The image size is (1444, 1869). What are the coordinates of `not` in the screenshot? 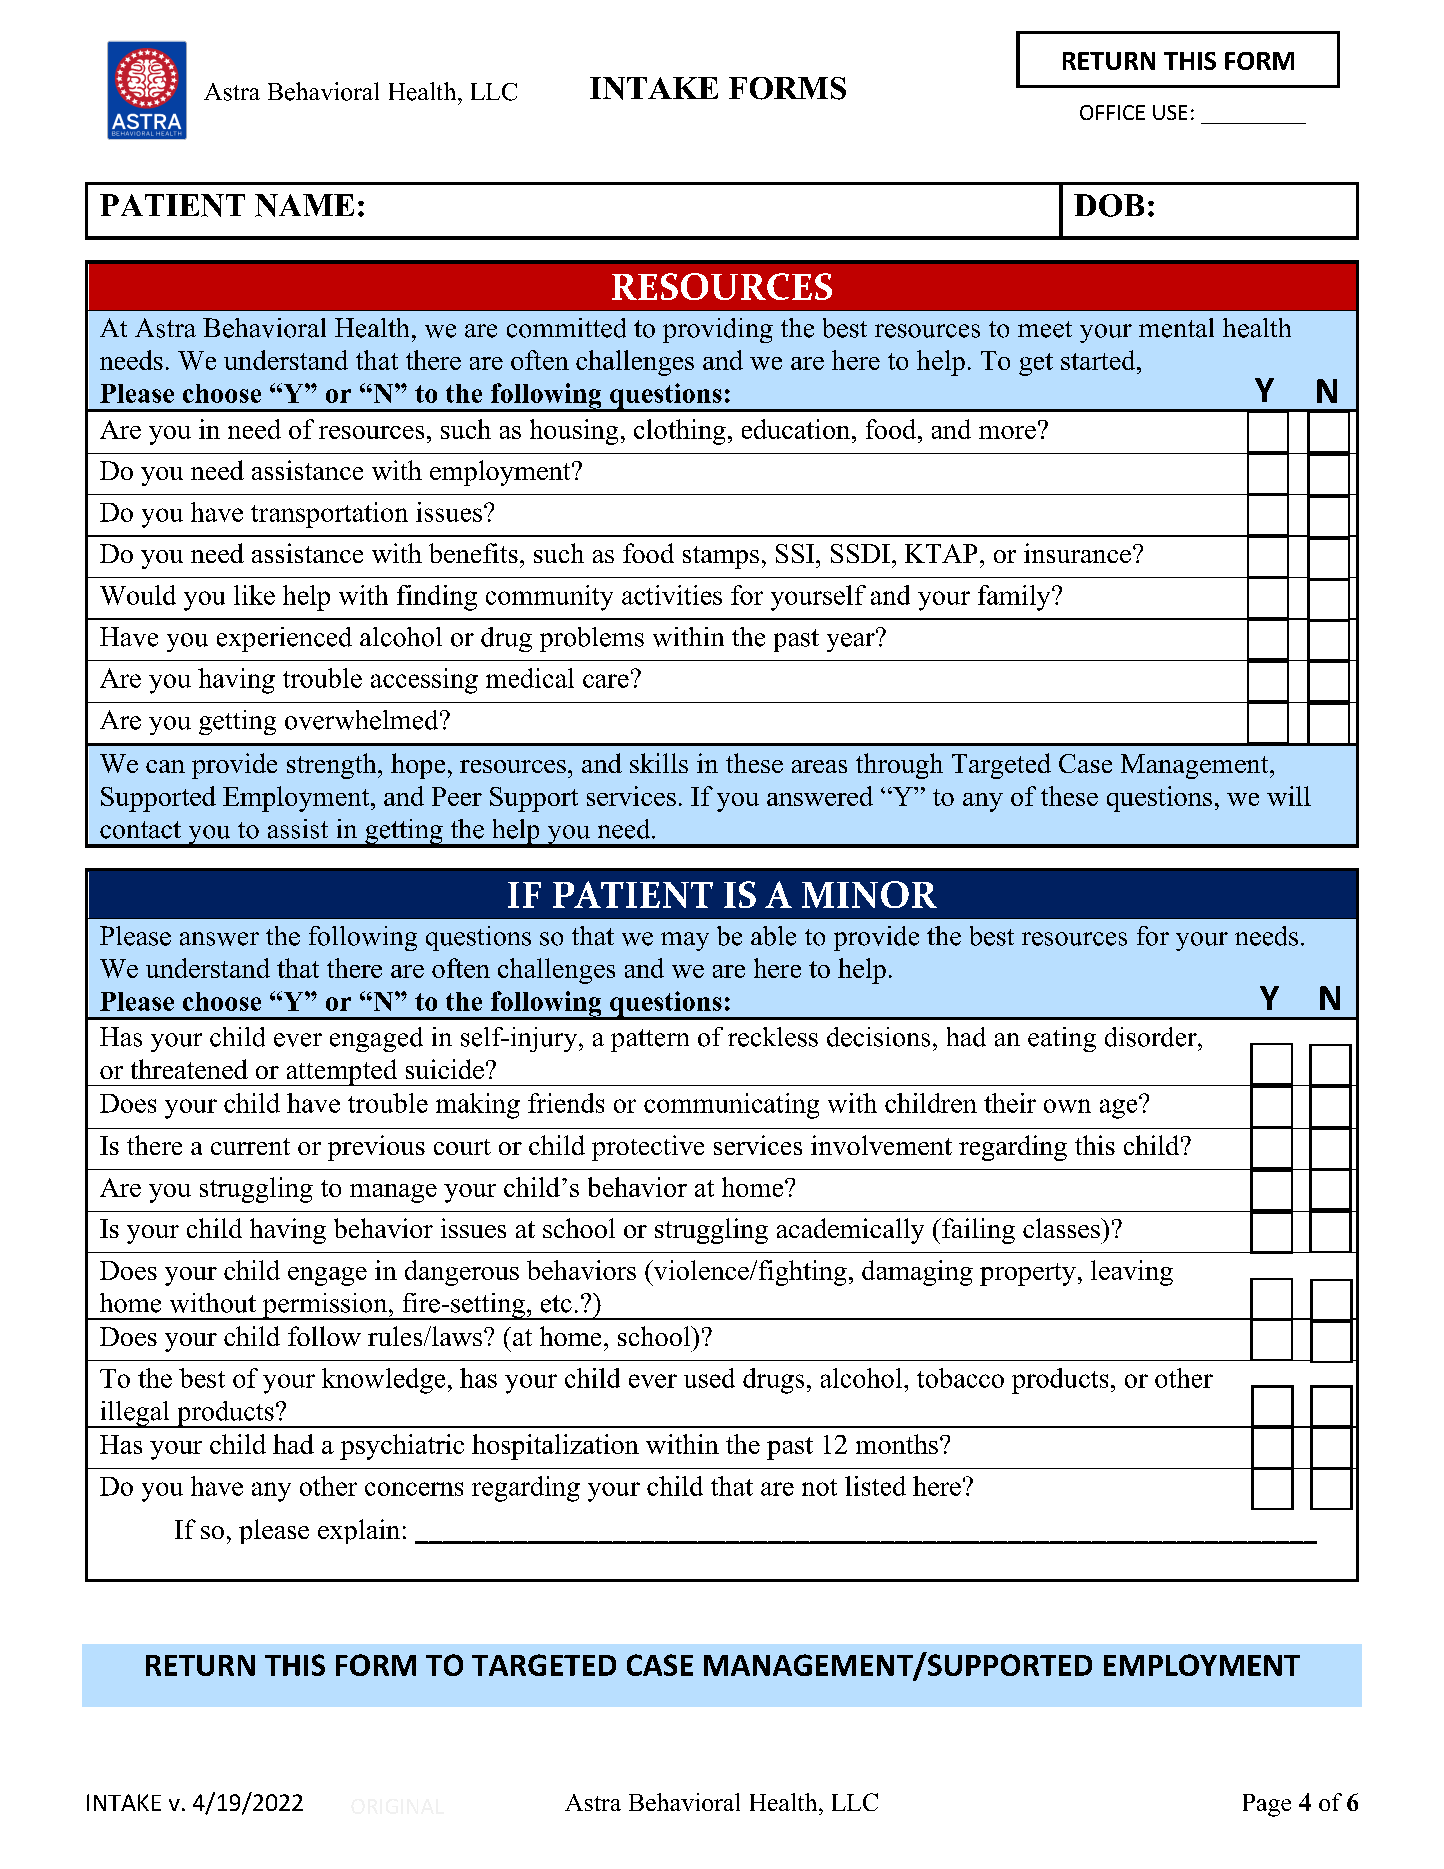 It's located at (819, 1487).
